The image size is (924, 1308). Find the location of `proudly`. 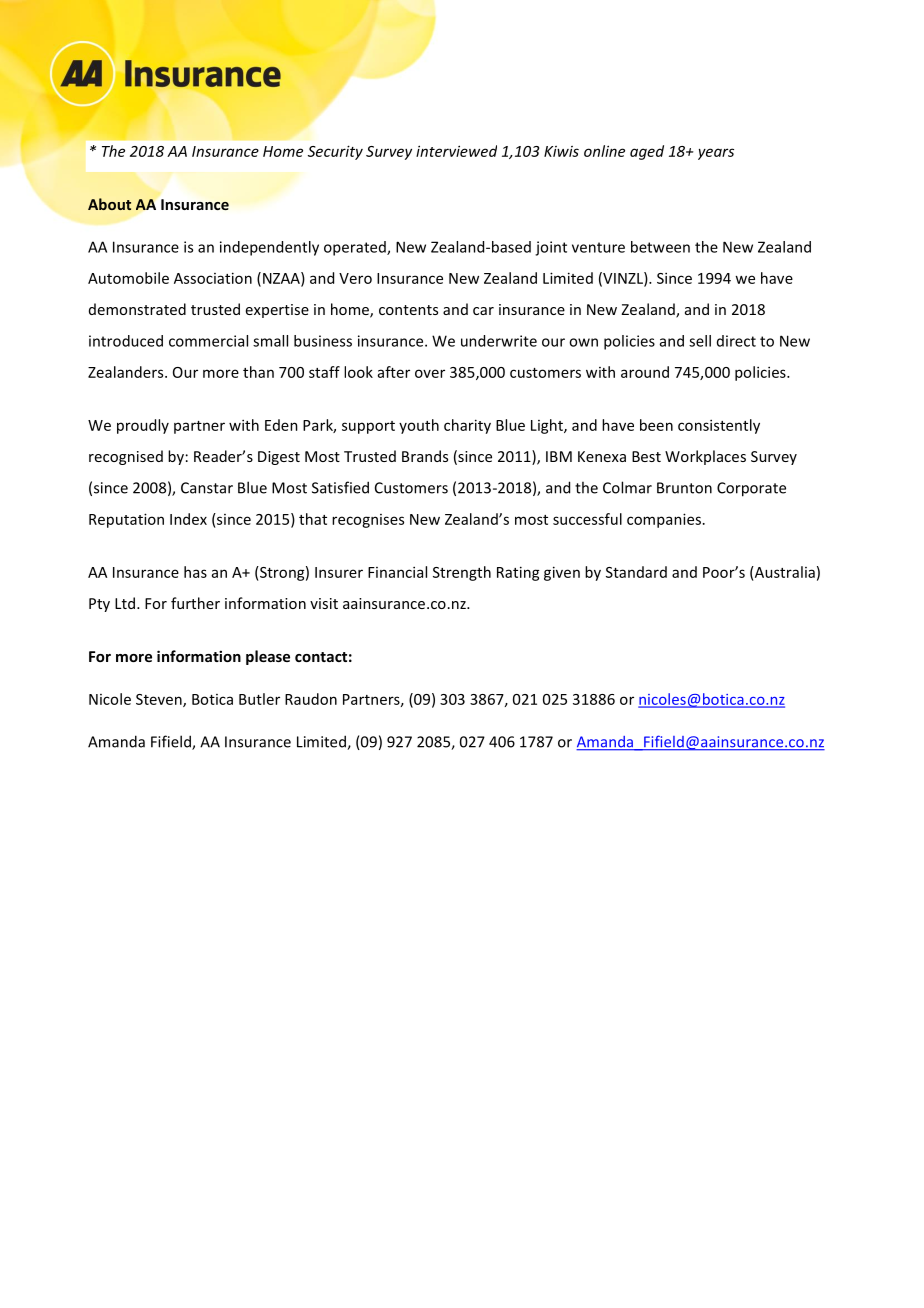

proudly is located at coordinates (143, 426).
